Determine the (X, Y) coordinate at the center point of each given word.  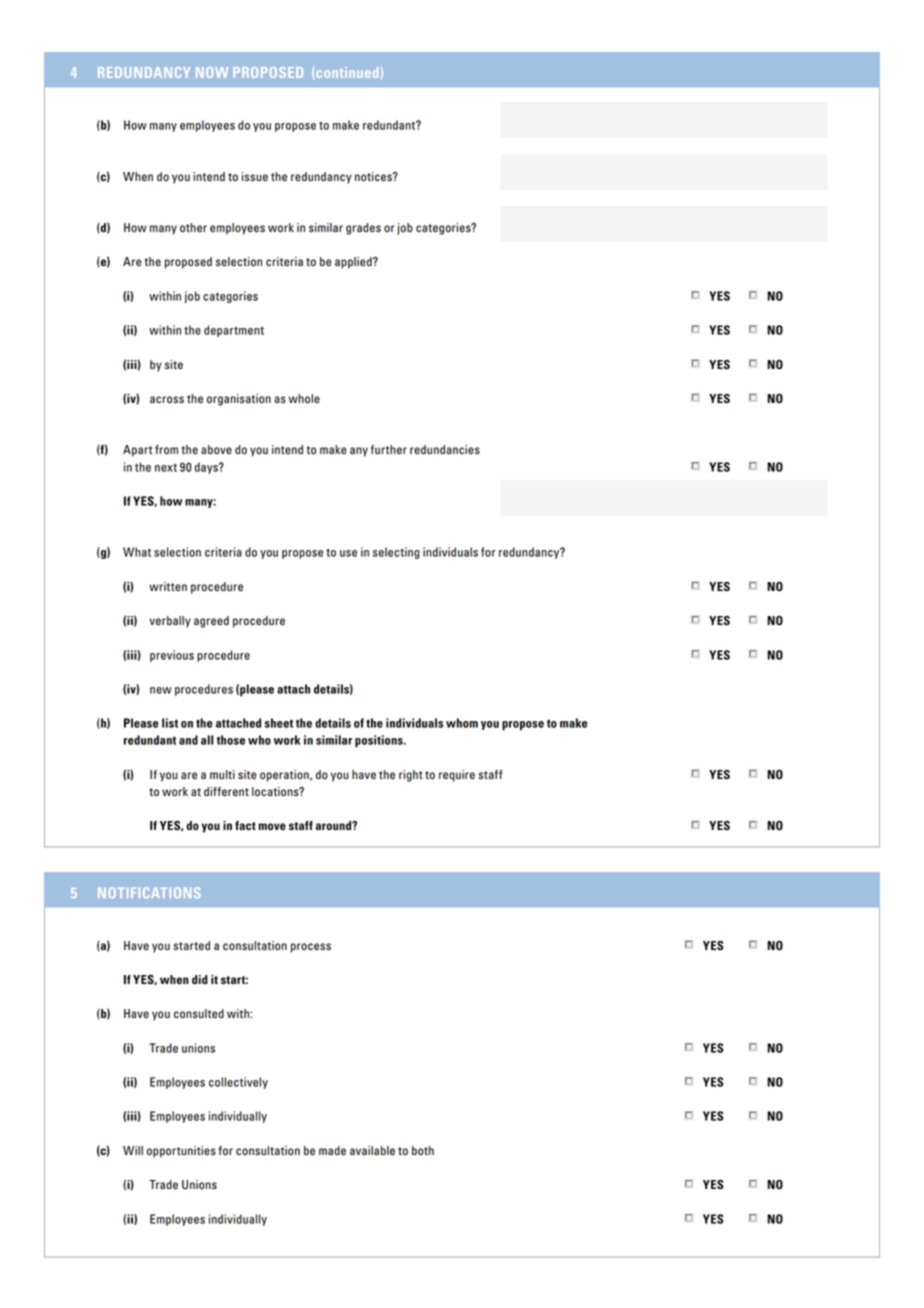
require (457, 776)
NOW (212, 72)
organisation (239, 400)
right (411, 776)
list (170, 723)
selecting (396, 553)
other (193, 228)
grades (363, 229)
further (389, 450)
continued (347, 72)
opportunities (181, 1152)
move (272, 826)
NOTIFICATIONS (149, 892)
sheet (279, 723)
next (166, 468)
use (348, 553)
